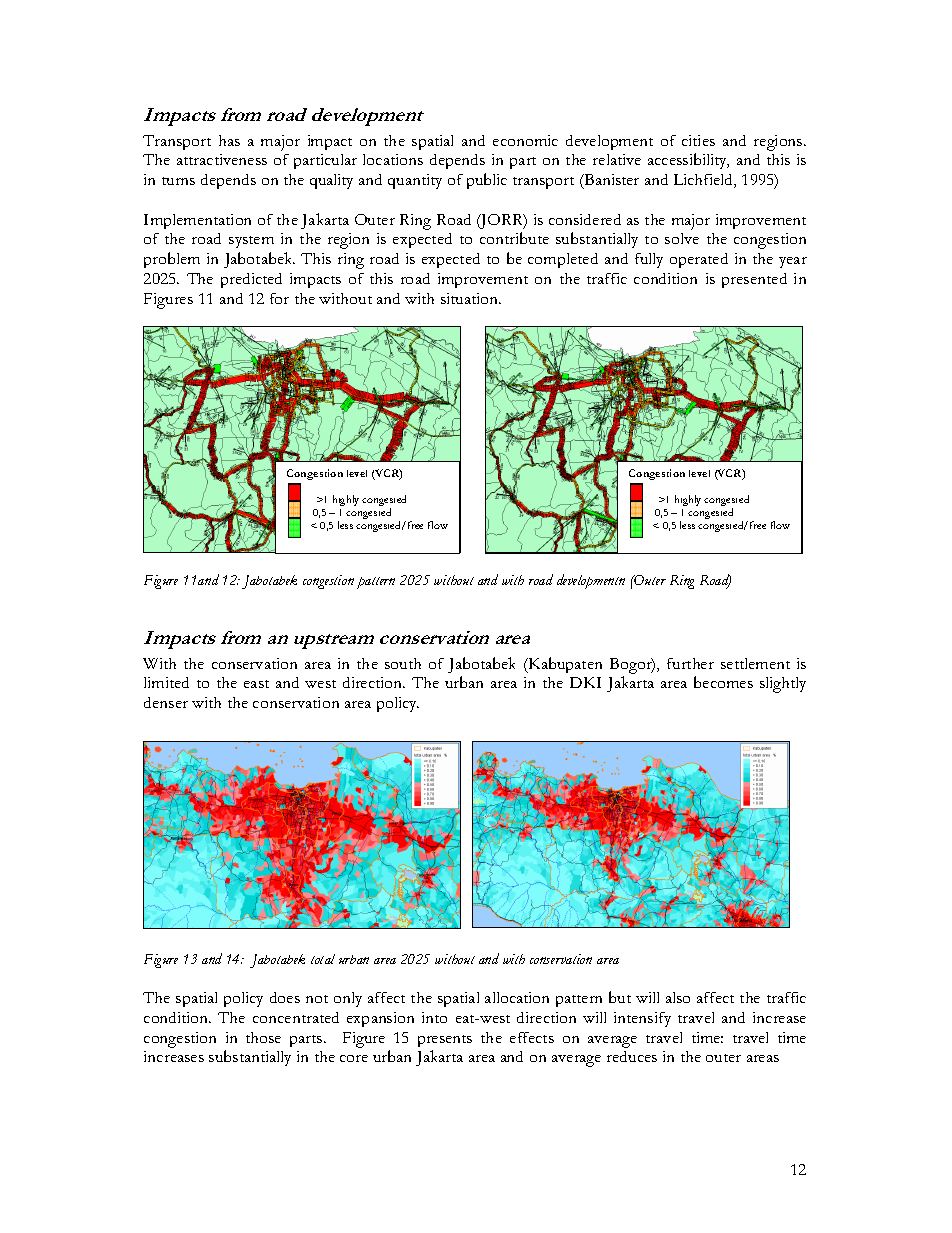 This document has width=952, height=1233. What do you see at coordinates (445, 1041) in the document?
I see `presents` at bounding box center [445, 1041].
